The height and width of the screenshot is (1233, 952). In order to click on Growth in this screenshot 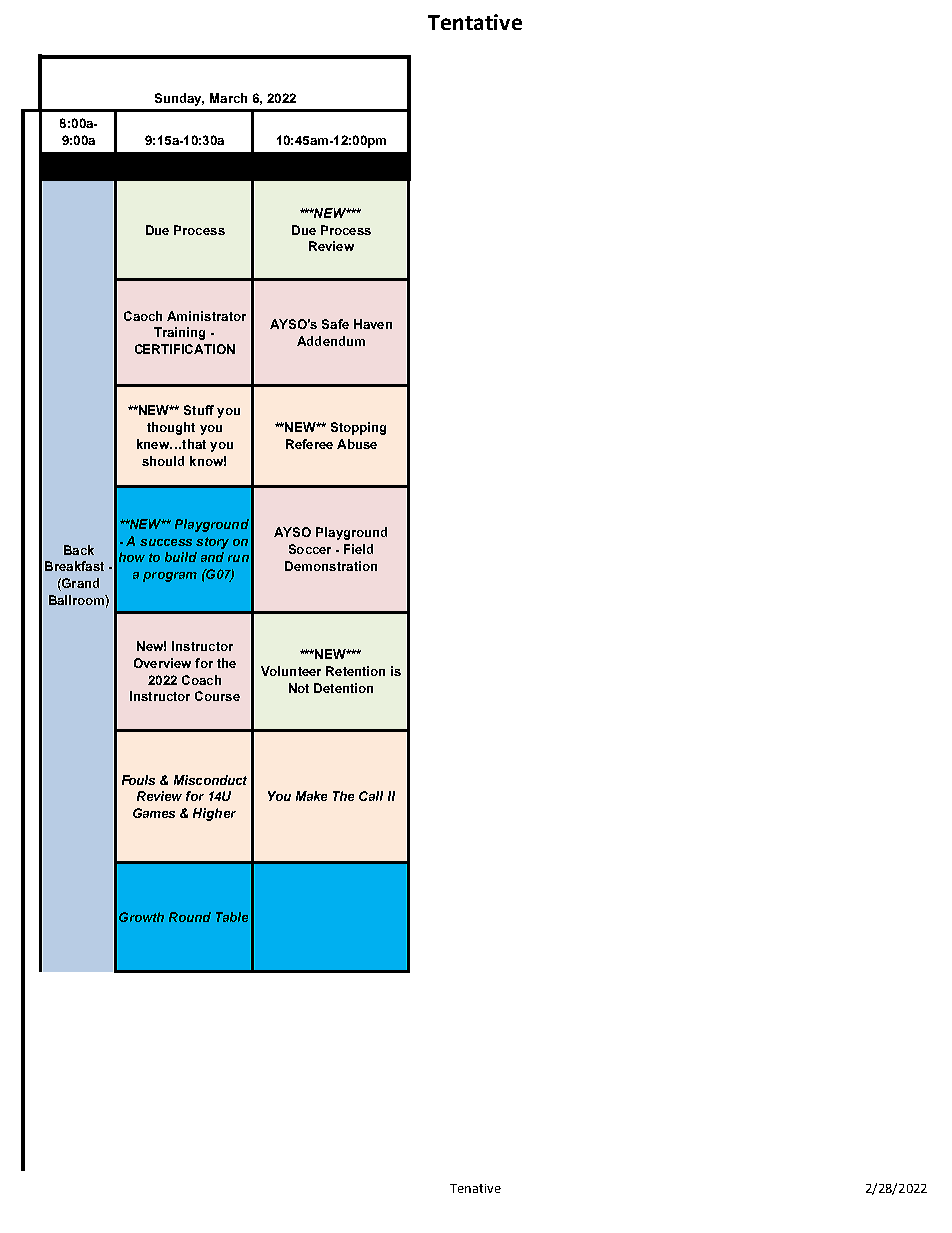, I will do `click(141, 917)`.
